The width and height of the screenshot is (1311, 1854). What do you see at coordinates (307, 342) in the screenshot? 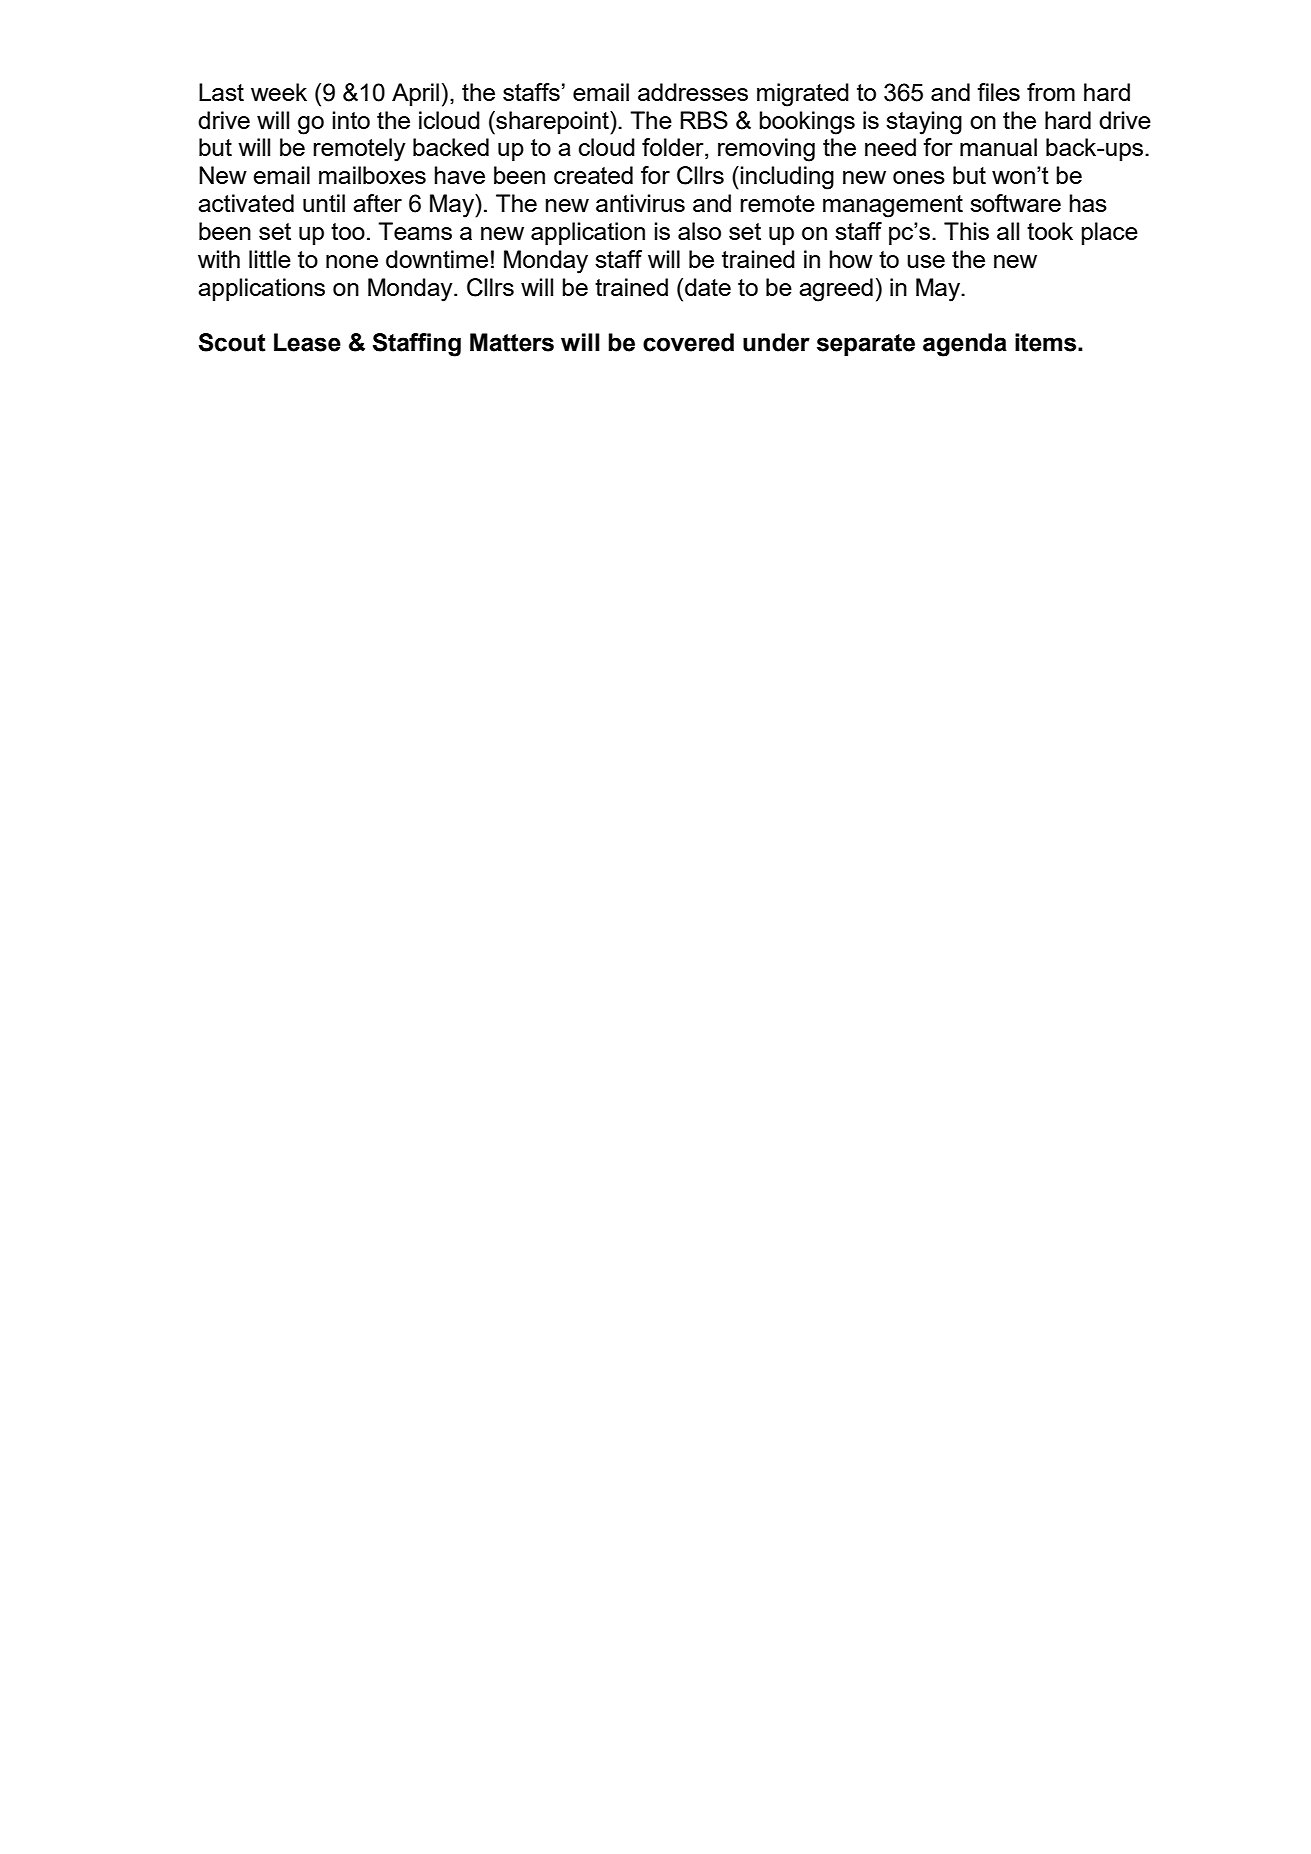
I see `Lease` at bounding box center [307, 342].
